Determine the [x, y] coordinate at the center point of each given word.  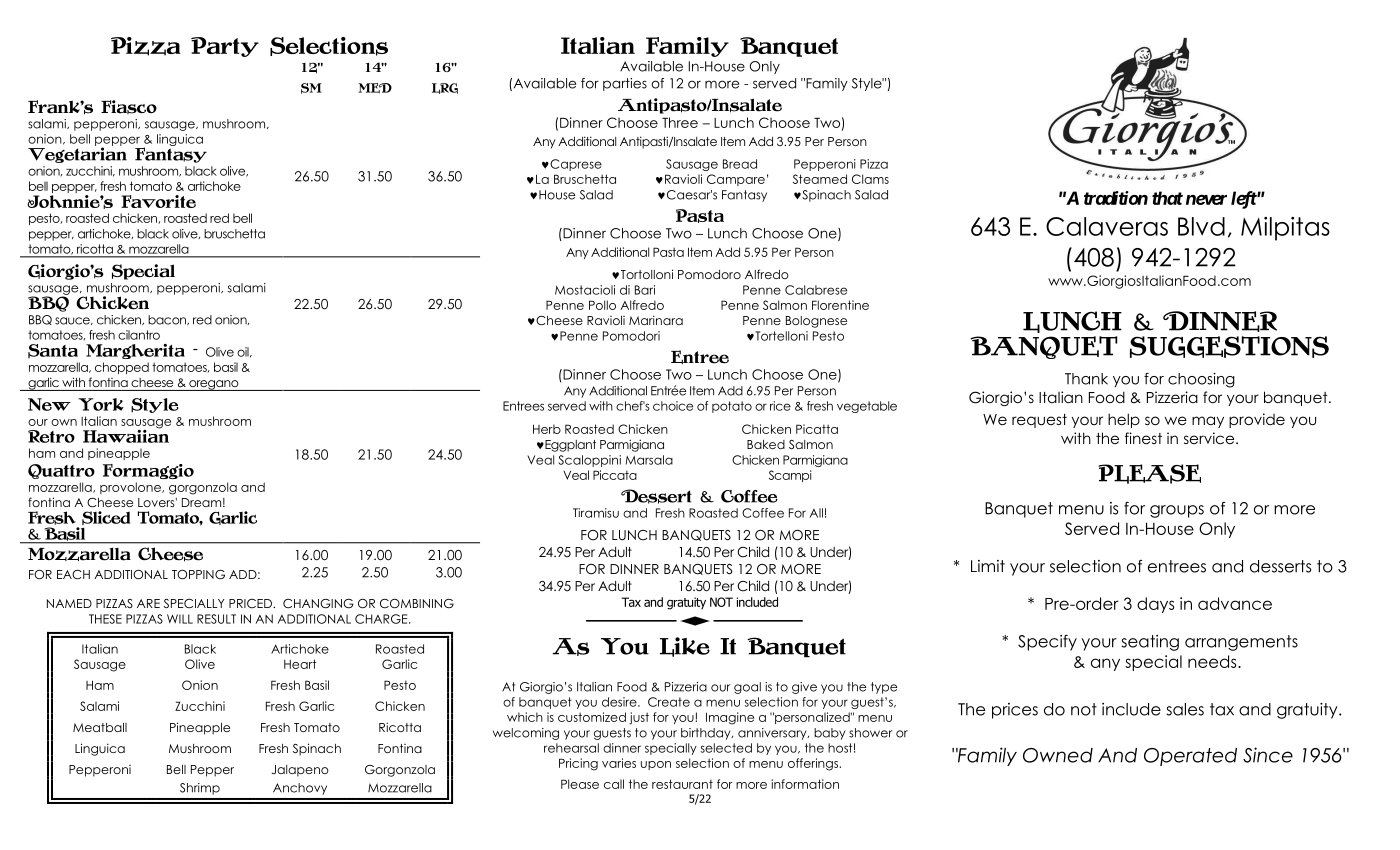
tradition [1116, 198]
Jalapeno [300, 771]
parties [625, 84]
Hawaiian [126, 435]
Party [225, 47]
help [1124, 420]
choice [673, 406]
